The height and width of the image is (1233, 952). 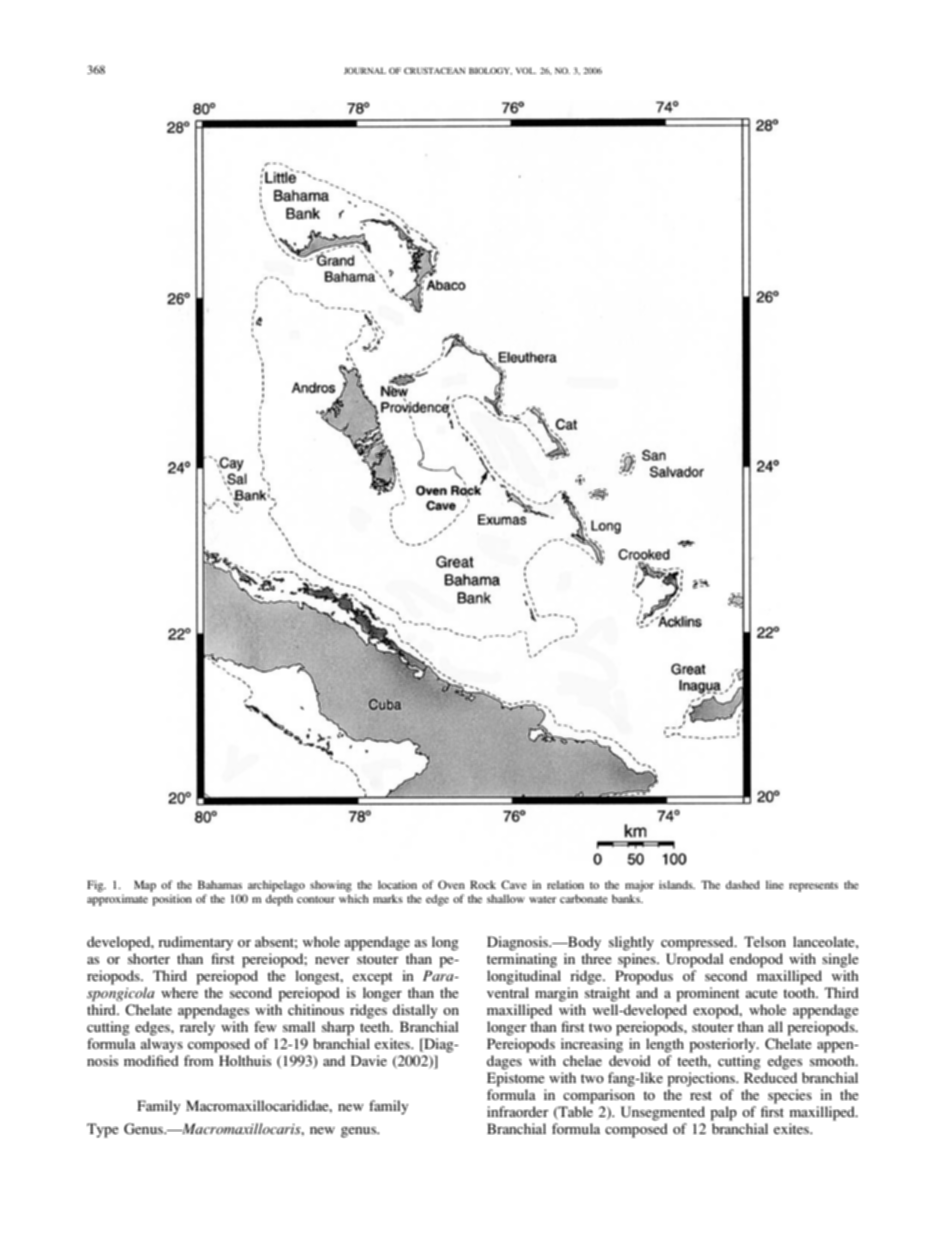 I want to click on Bahamas, so click(x=220, y=884).
